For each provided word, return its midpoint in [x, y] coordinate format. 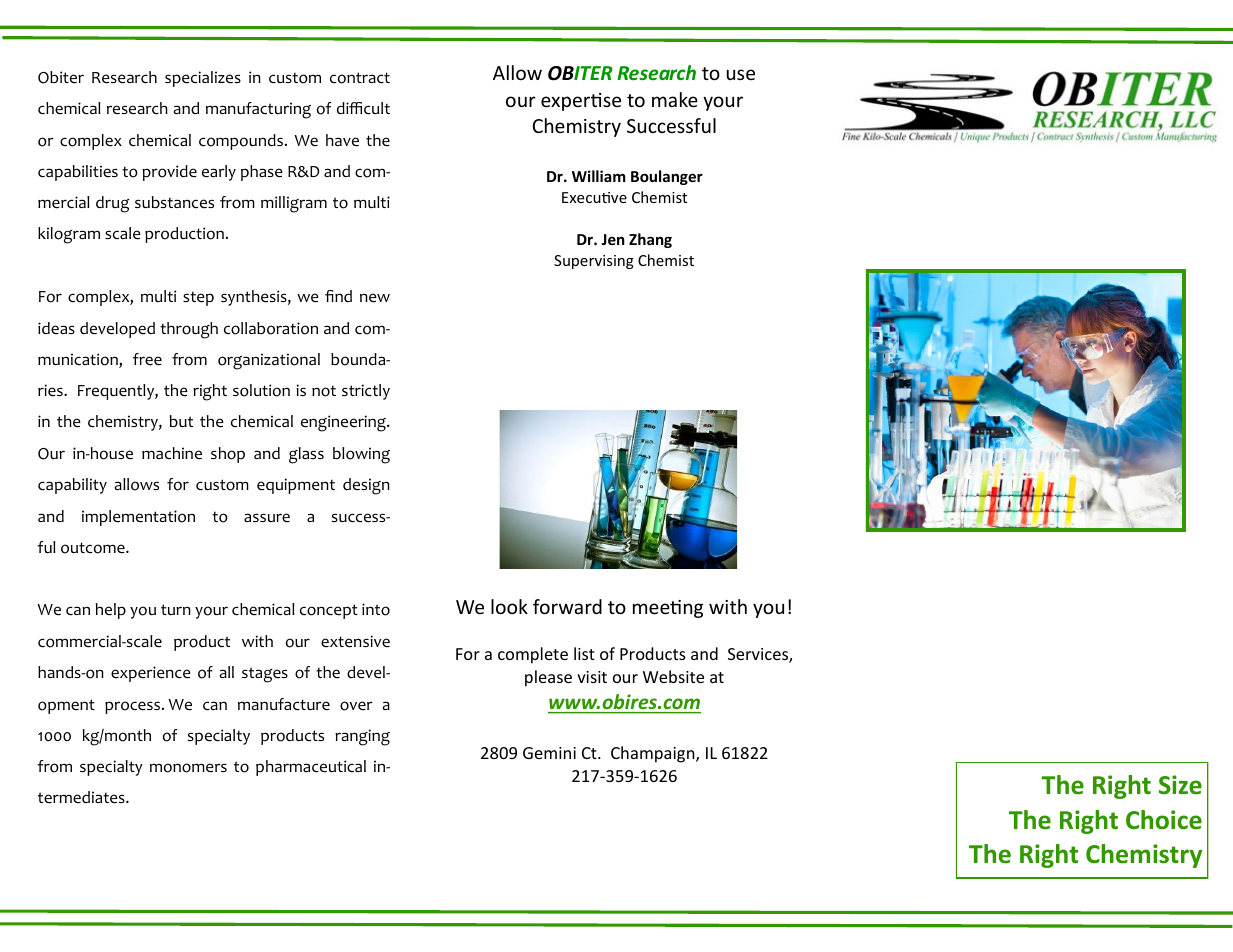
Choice [1164, 820]
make [675, 99]
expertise [581, 102]
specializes [203, 79]
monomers [188, 768]
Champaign [654, 754]
